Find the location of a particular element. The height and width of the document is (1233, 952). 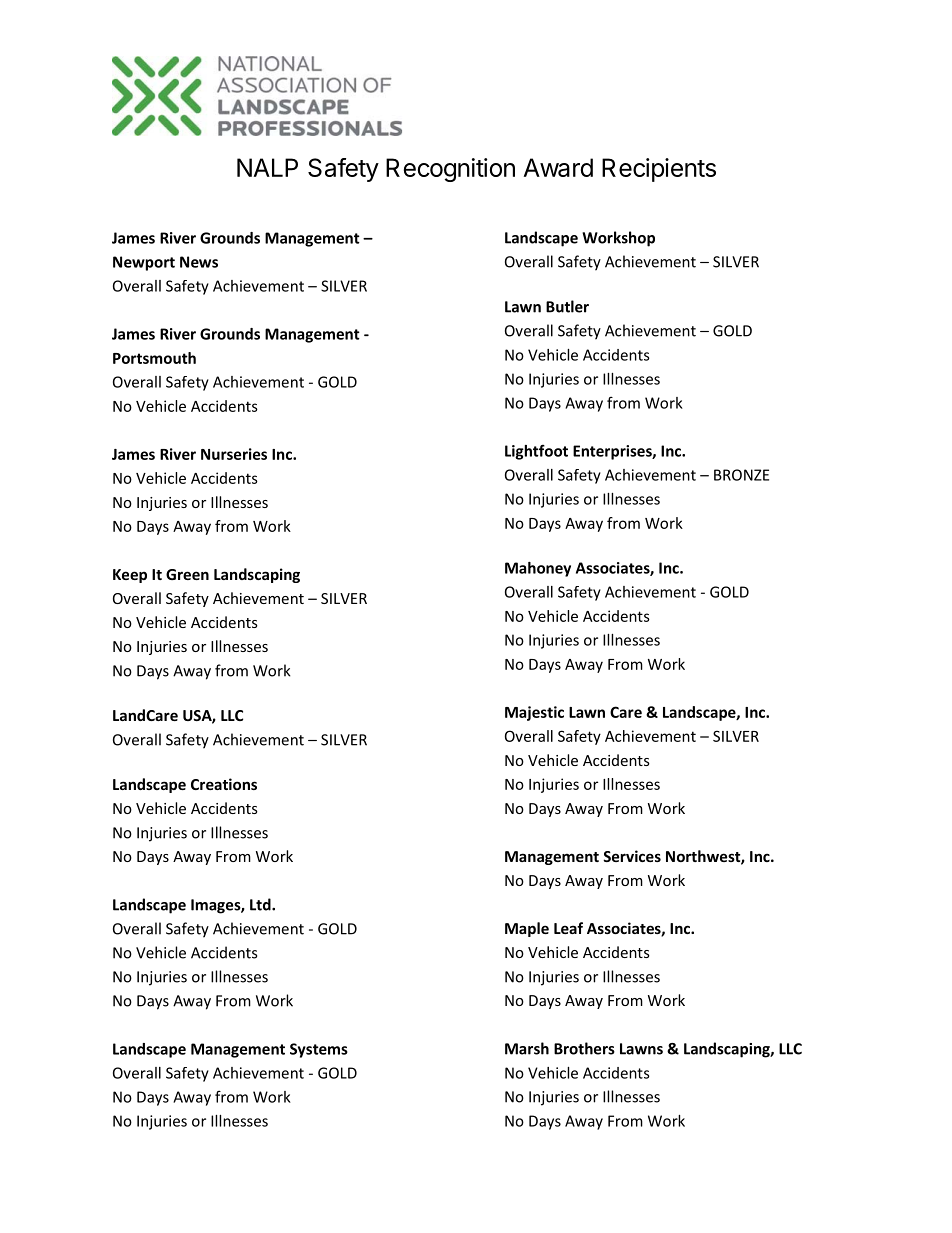

Green is located at coordinates (187, 574).
